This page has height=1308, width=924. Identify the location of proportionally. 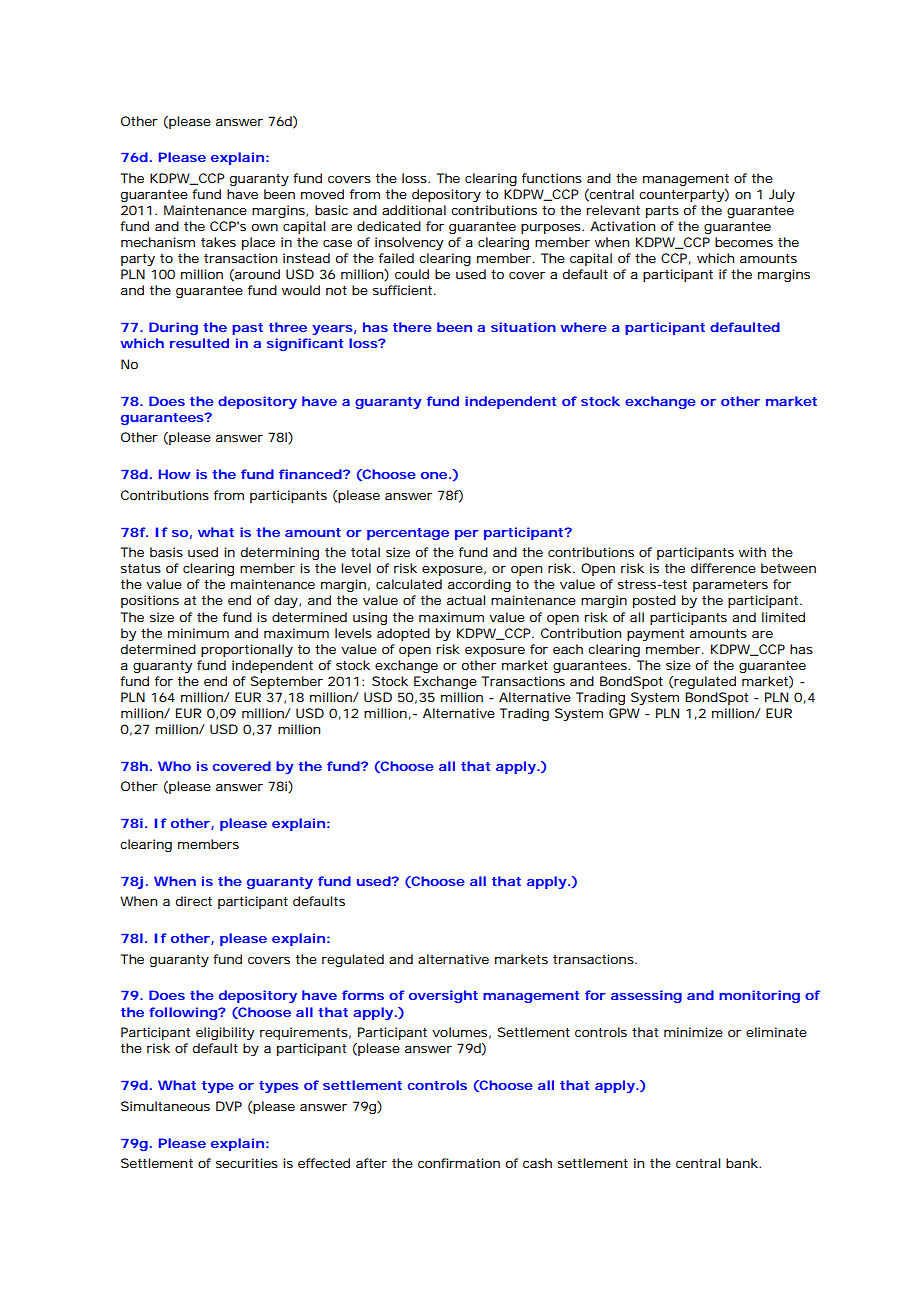
(247, 650).
